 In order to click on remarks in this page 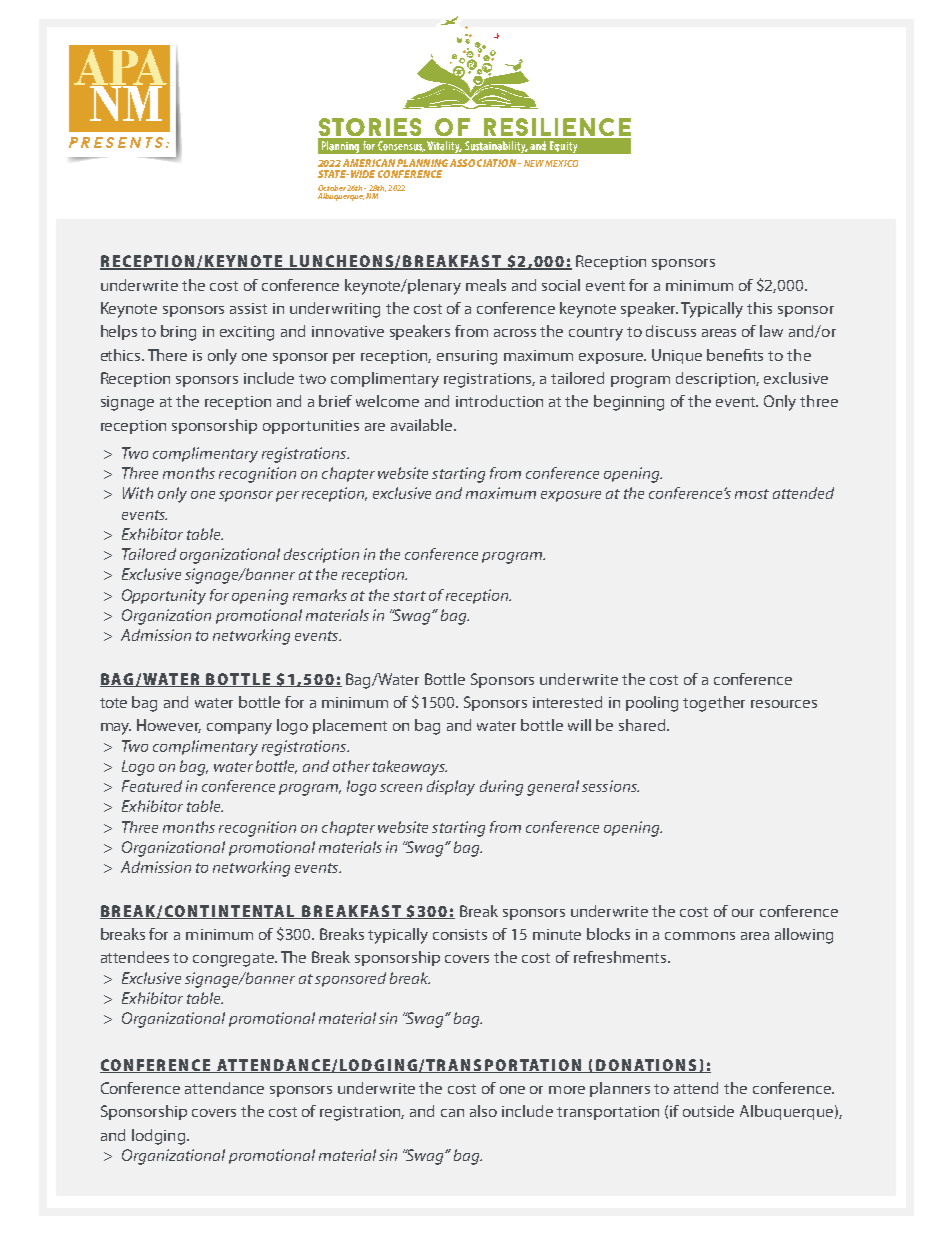, I will do `click(320, 595)`.
